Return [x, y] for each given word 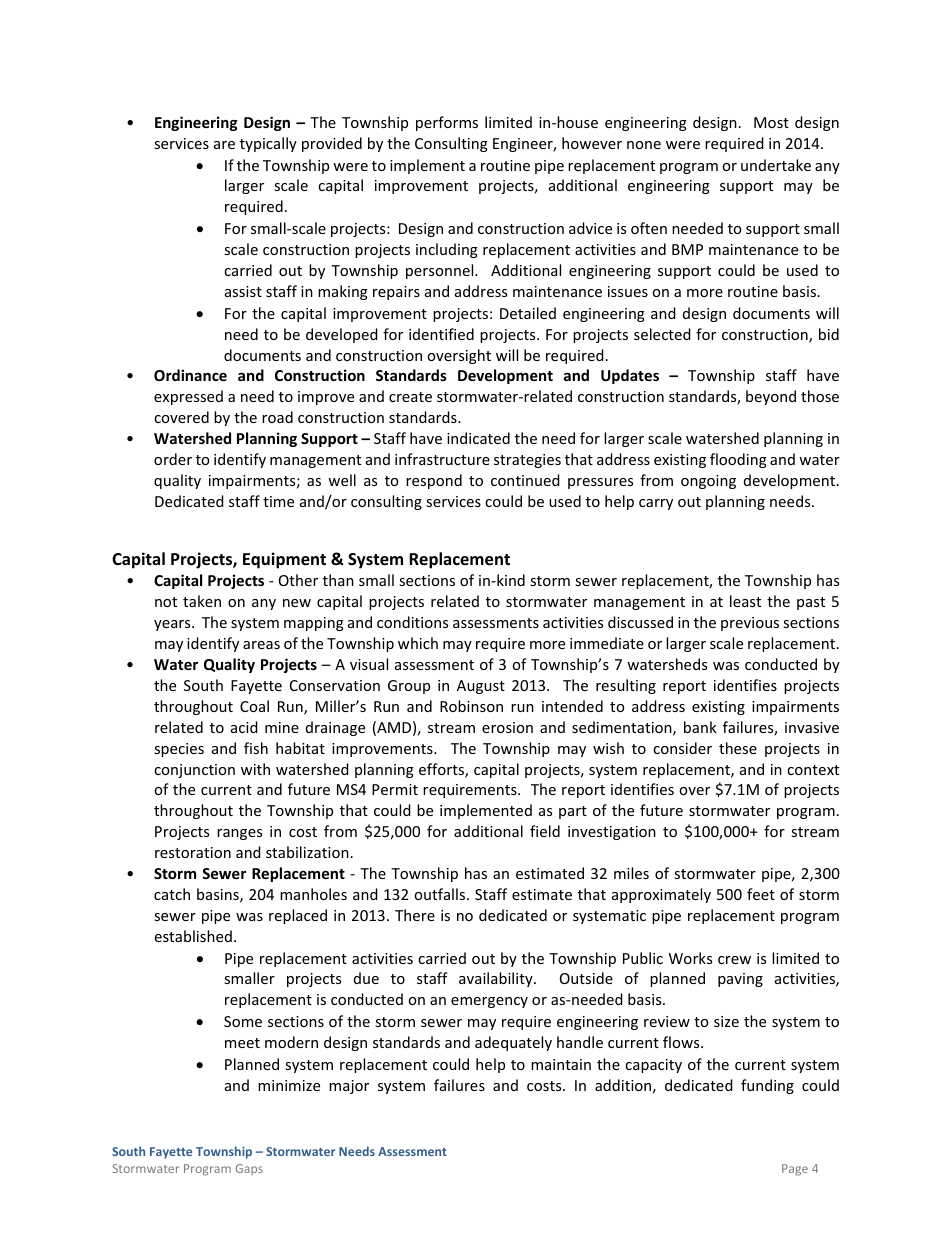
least [745, 601]
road [277, 417]
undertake [776, 165]
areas [261, 645]
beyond [771, 397]
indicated [478, 438]
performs [447, 123]
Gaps [249, 1169]
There [415, 915]
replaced [298, 916]
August [481, 687]
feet [761, 894]
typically [268, 144]
